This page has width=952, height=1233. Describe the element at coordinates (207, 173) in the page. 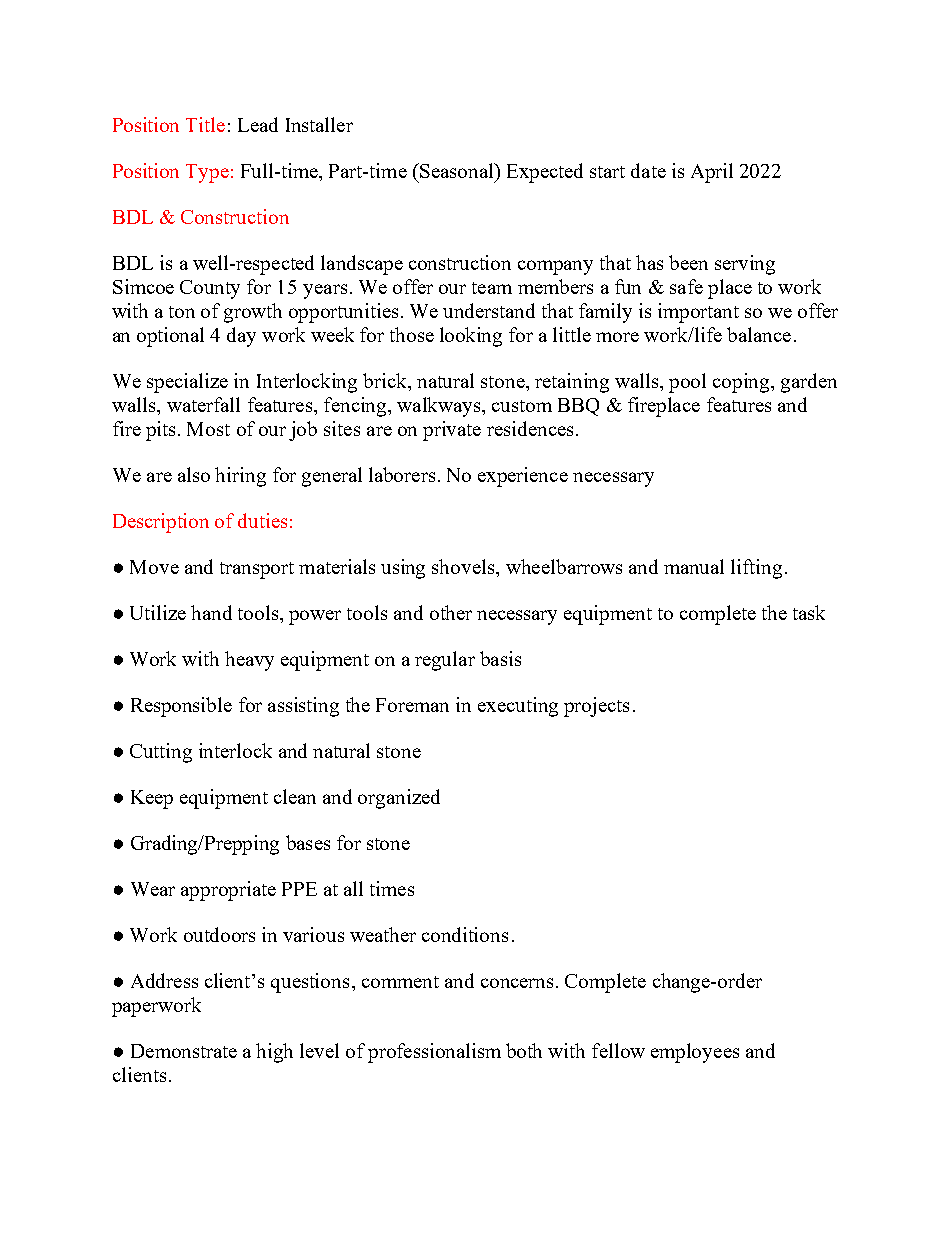

I see `Type` at that location.
